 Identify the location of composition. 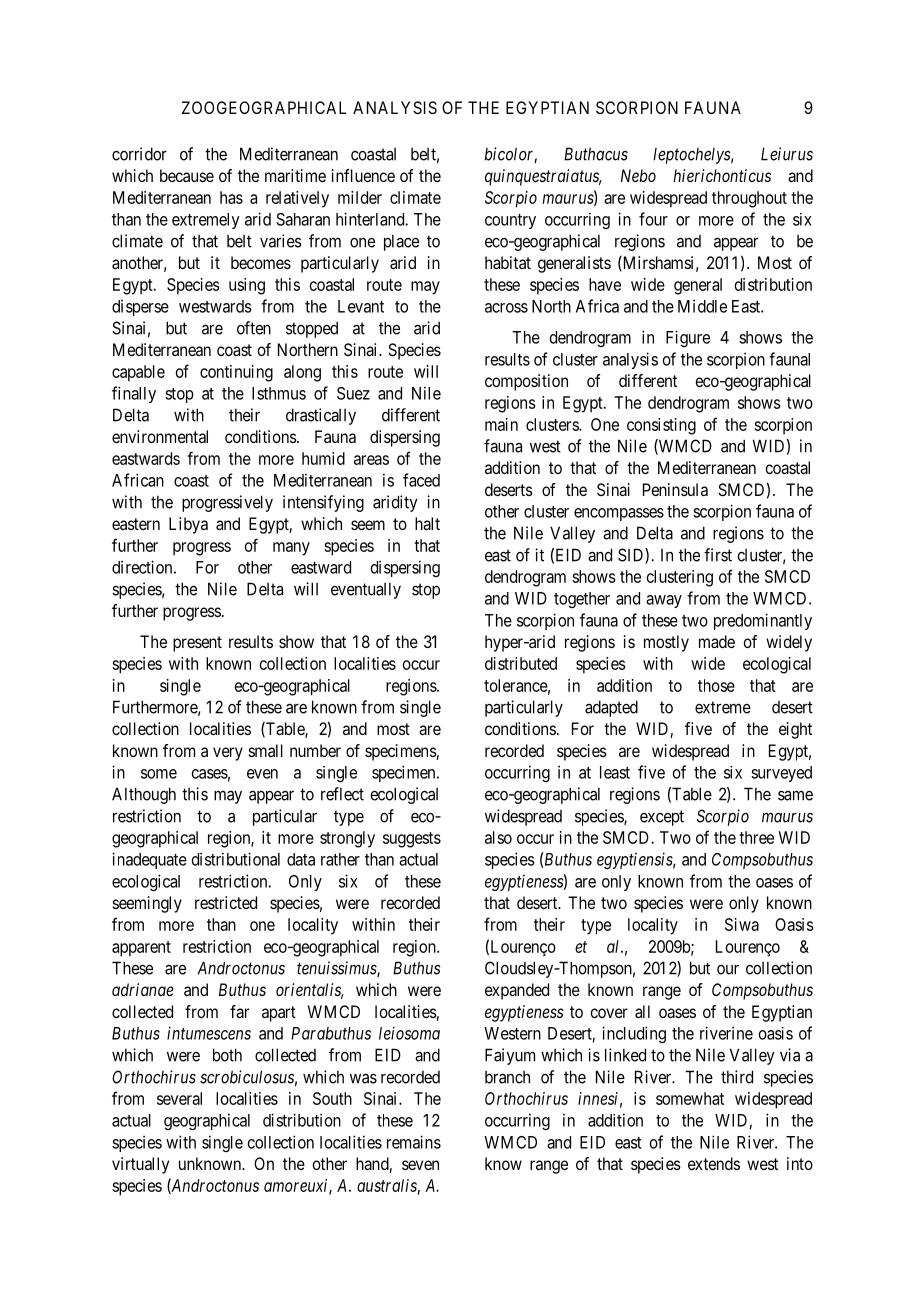
(526, 382).
